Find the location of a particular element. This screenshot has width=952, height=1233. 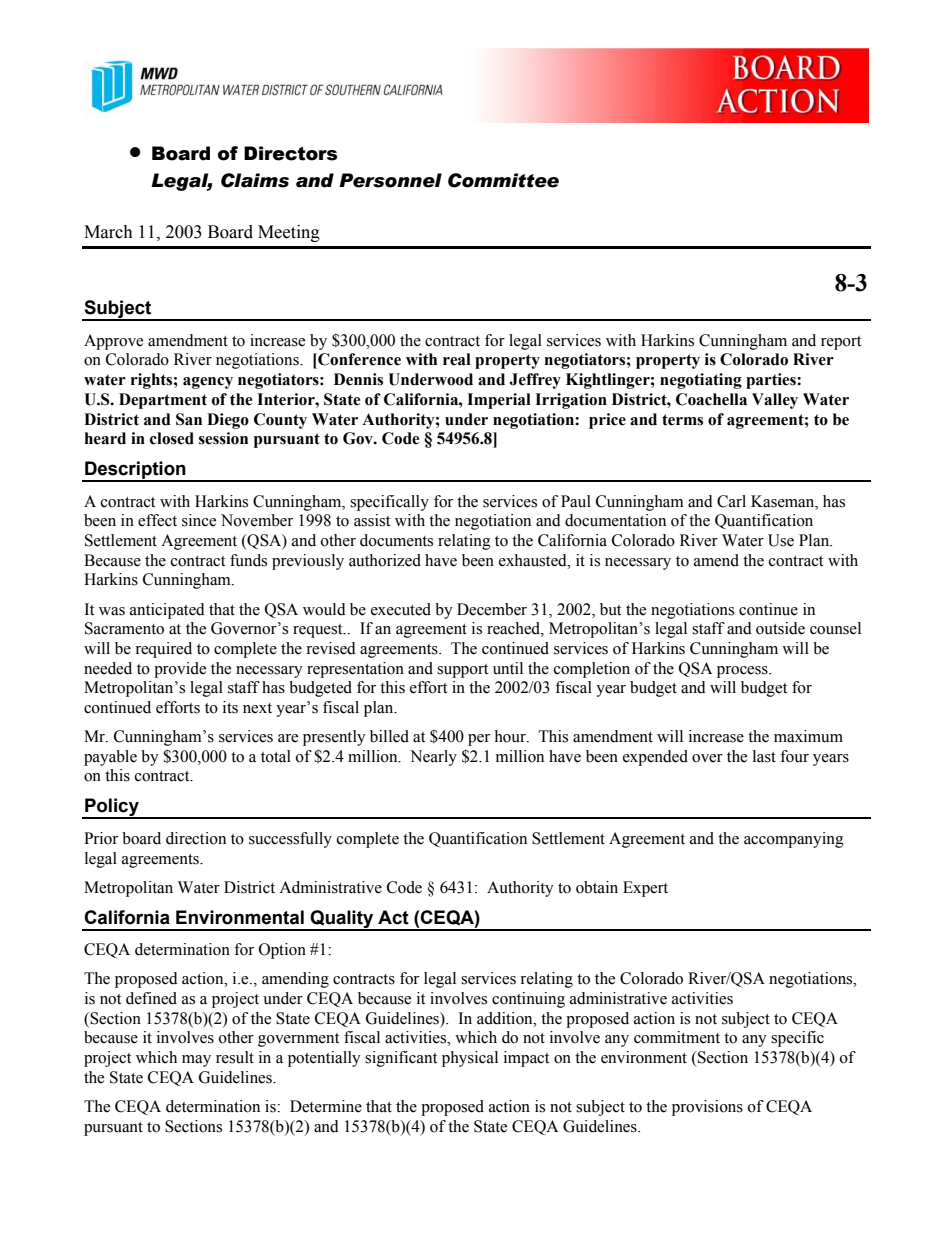

direction is located at coordinates (196, 838).
